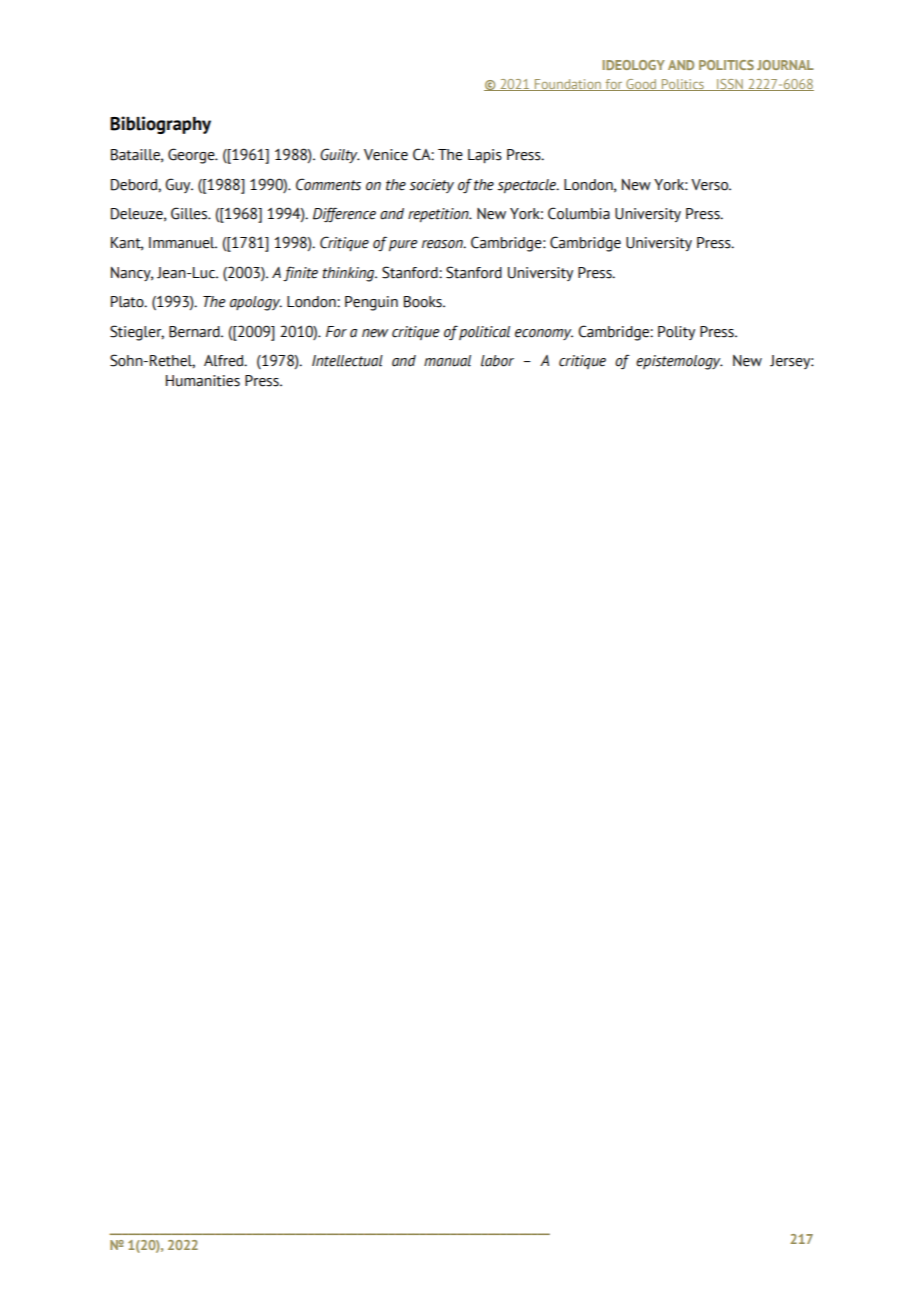 Image resolution: width=924 pixels, height=1308 pixels. Describe the element at coordinates (160, 125) in the screenshot. I see `Bibliography` at that location.
